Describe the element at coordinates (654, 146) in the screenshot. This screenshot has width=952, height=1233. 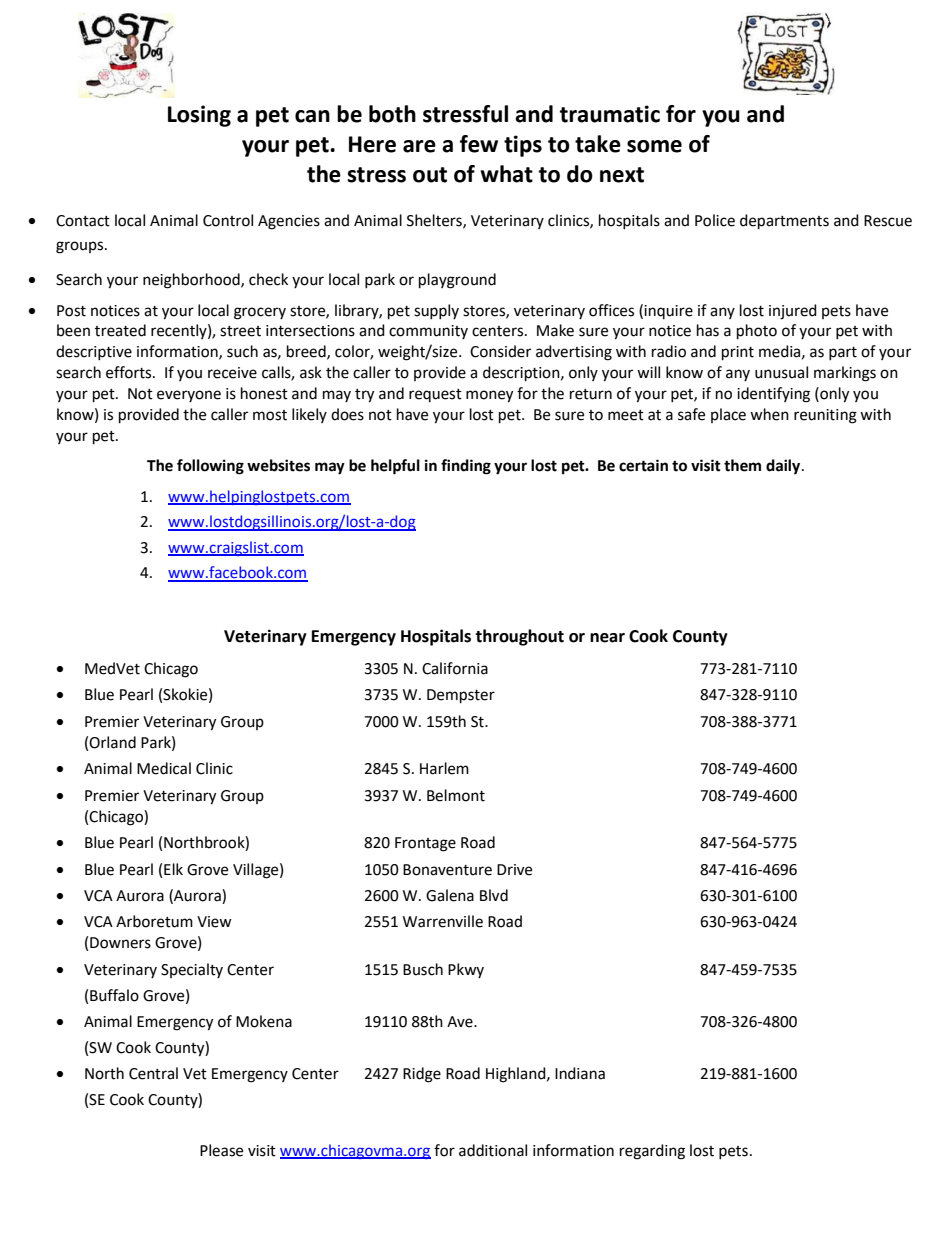
I see `some` at that location.
